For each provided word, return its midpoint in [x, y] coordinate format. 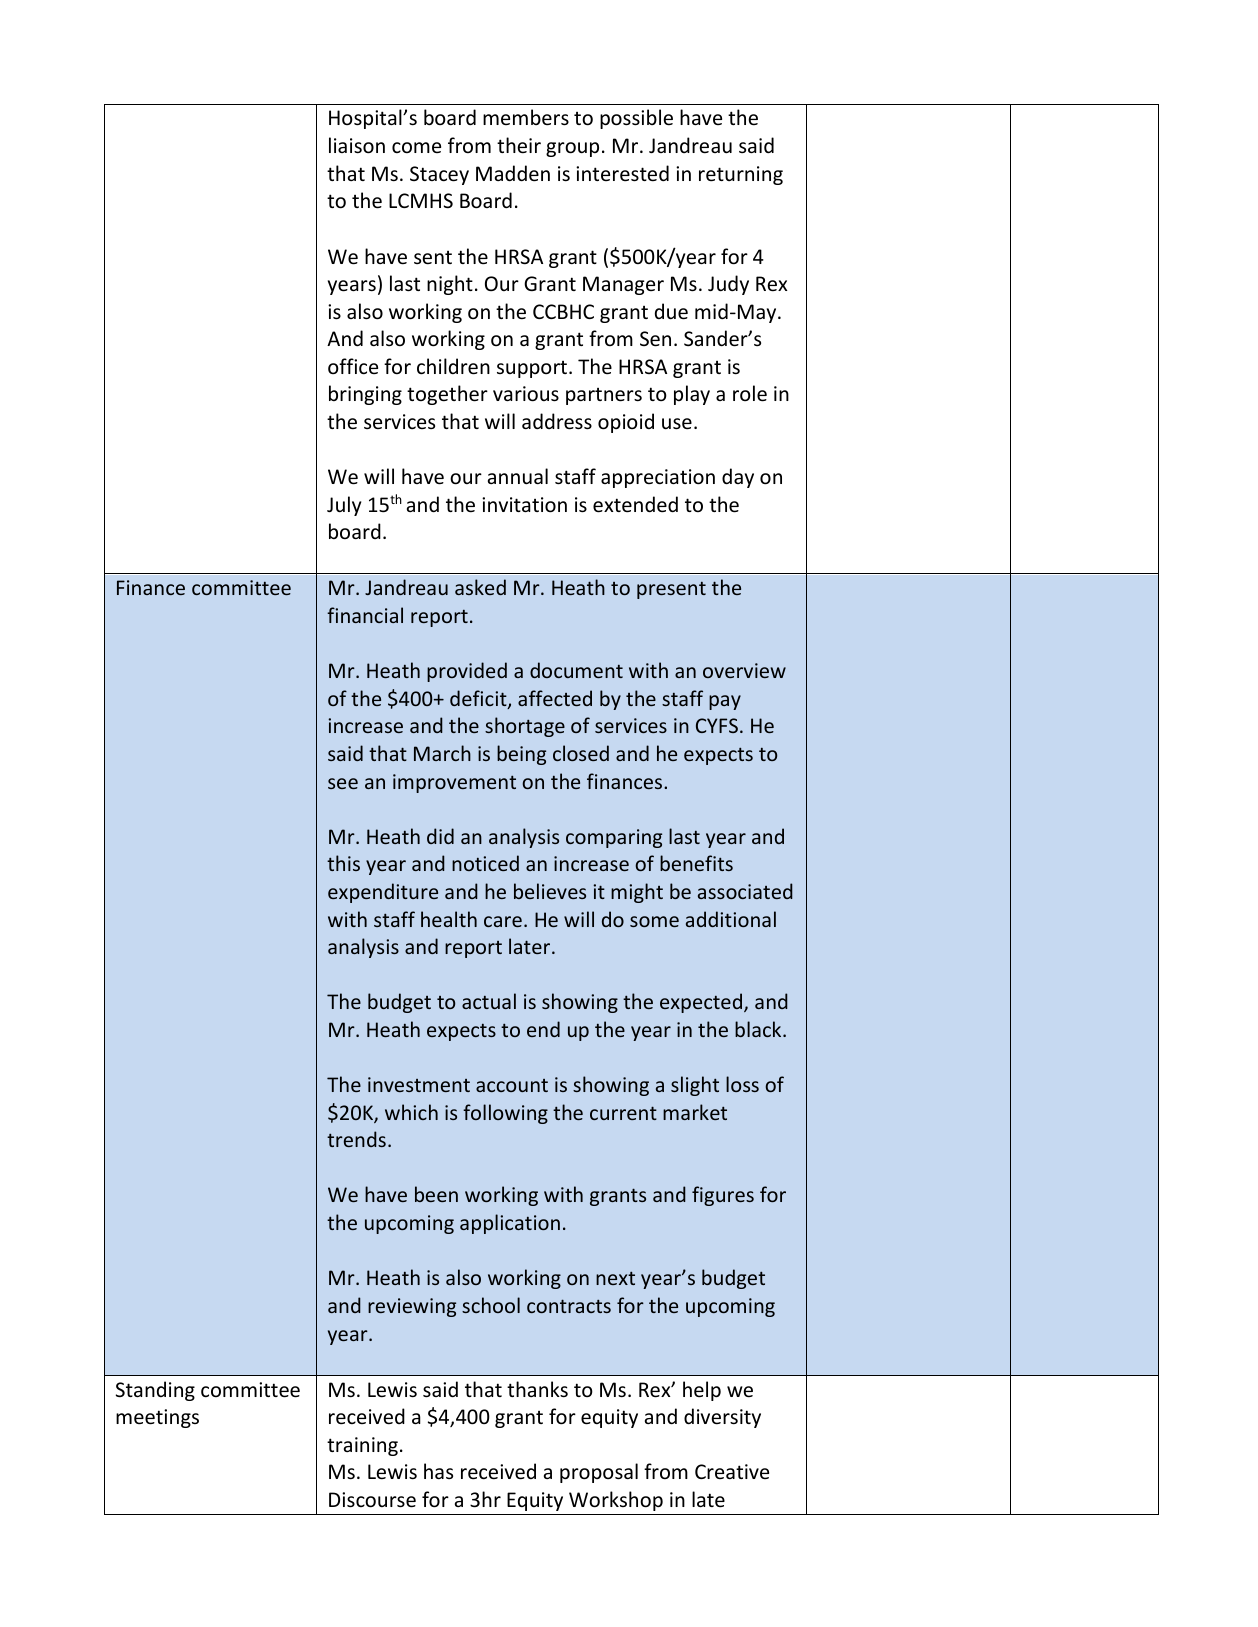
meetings [157, 1418]
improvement [454, 783]
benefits [696, 863]
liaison [357, 145]
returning [741, 175]
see [343, 783]
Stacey [439, 175]
